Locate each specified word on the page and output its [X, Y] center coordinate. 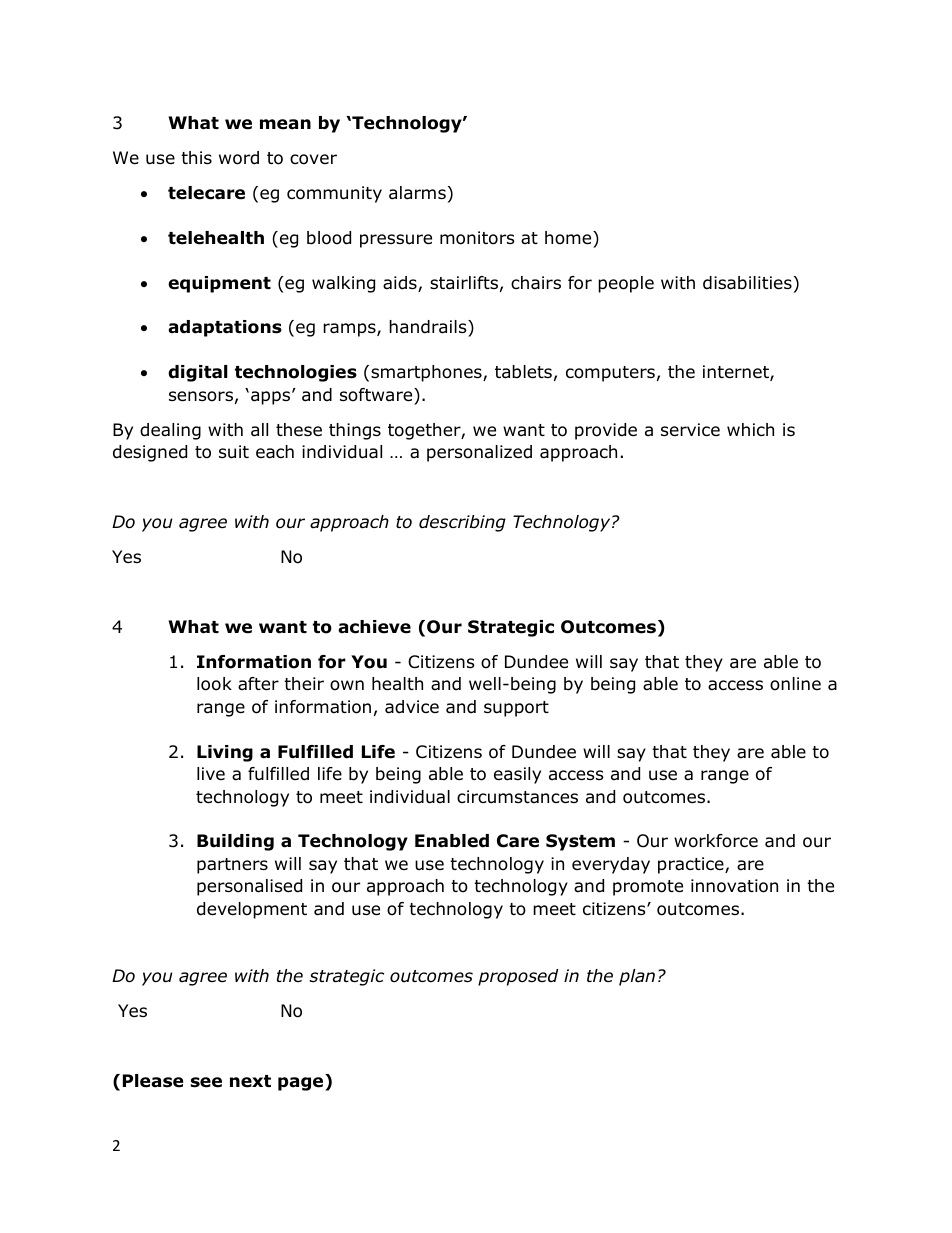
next [250, 1081]
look [214, 684]
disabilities [747, 283]
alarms [417, 193]
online [795, 684]
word [239, 158]
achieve [374, 627]
